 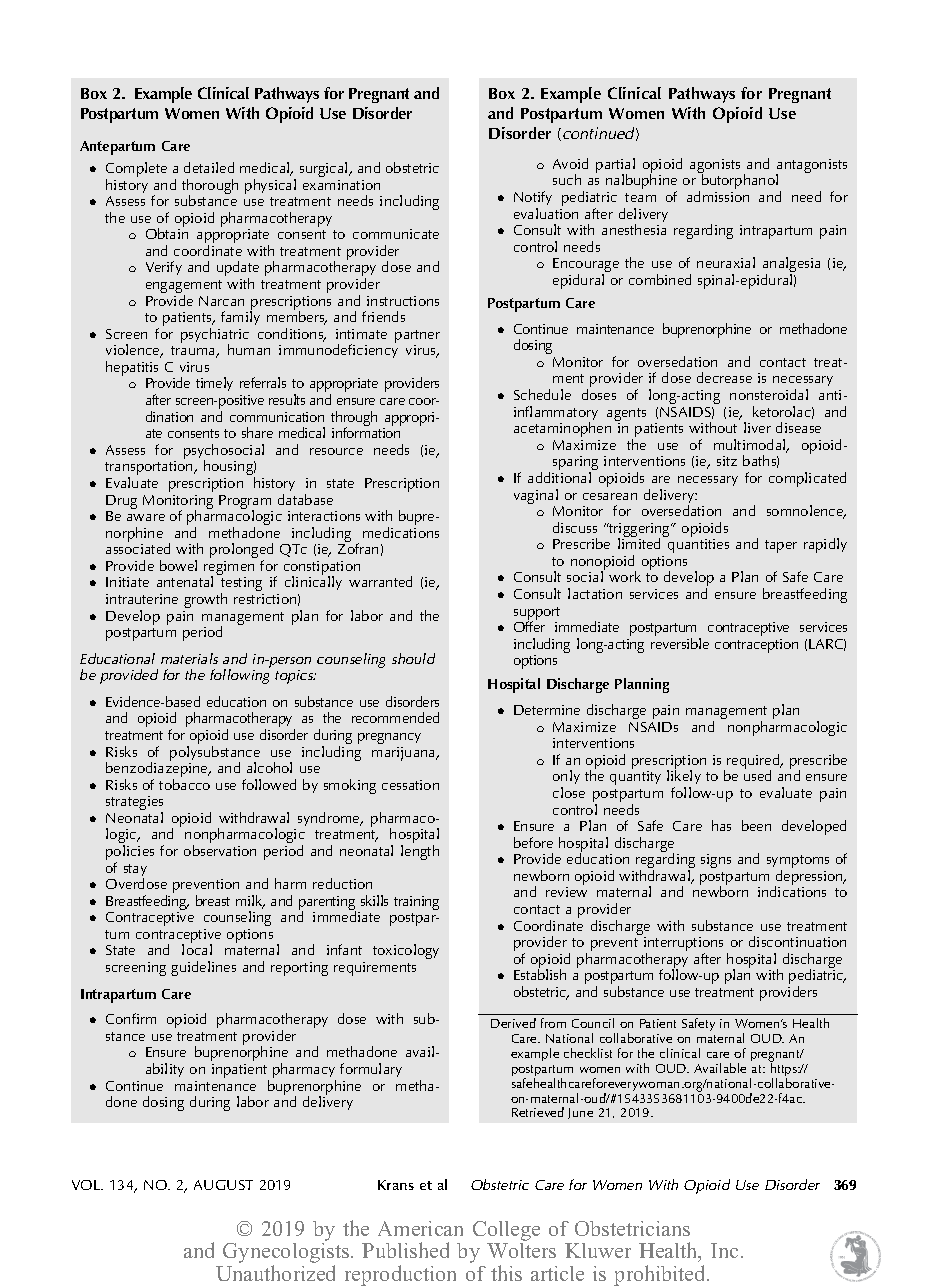 I want to click on required, so click(x=754, y=763).
